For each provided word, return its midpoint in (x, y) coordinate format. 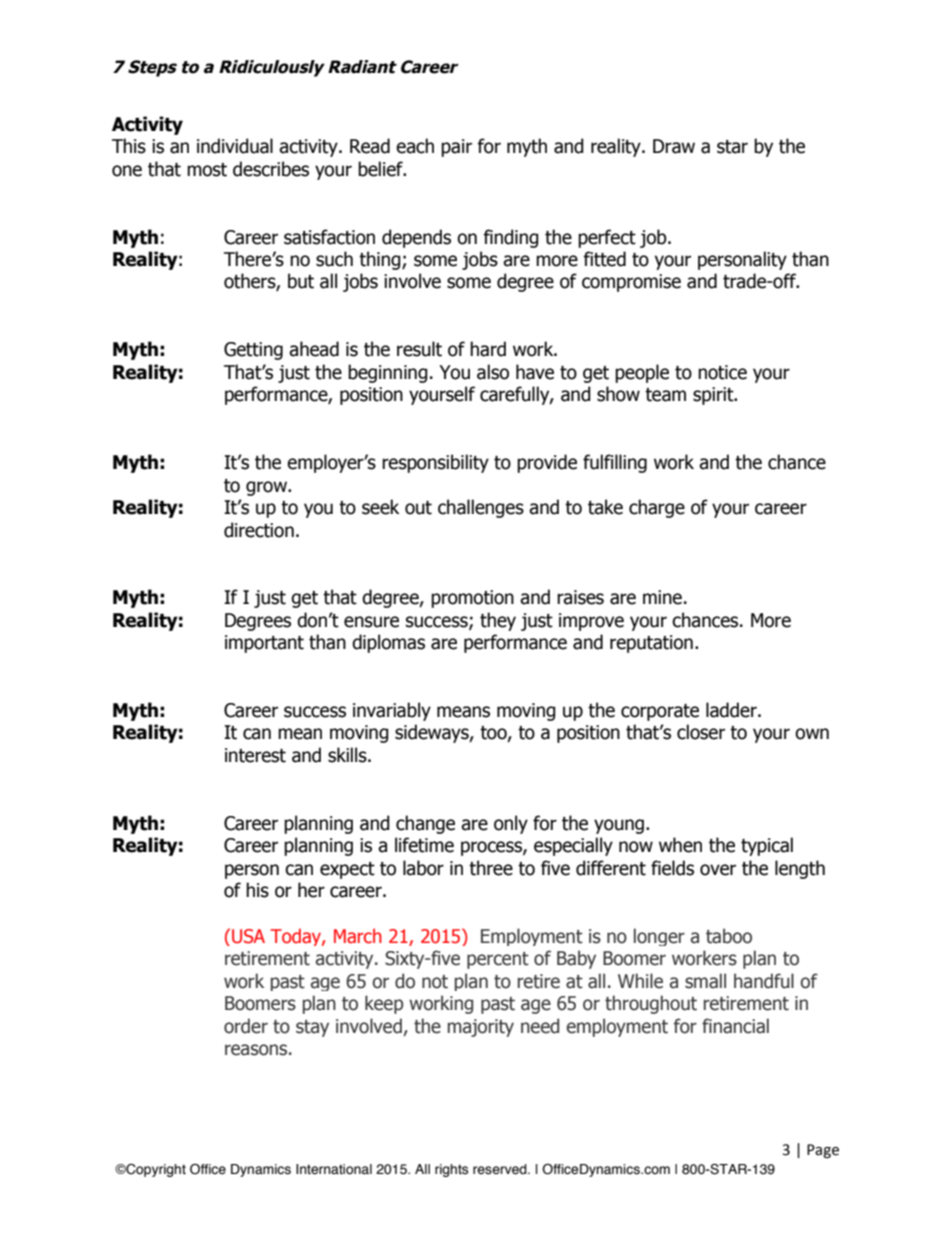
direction (259, 530)
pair (456, 148)
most (207, 170)
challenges (481, 508)
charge (657, 508)
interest (255, 755)
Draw (674, 146)
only (511, 824)
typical (767, 846)
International (334, 1169)
